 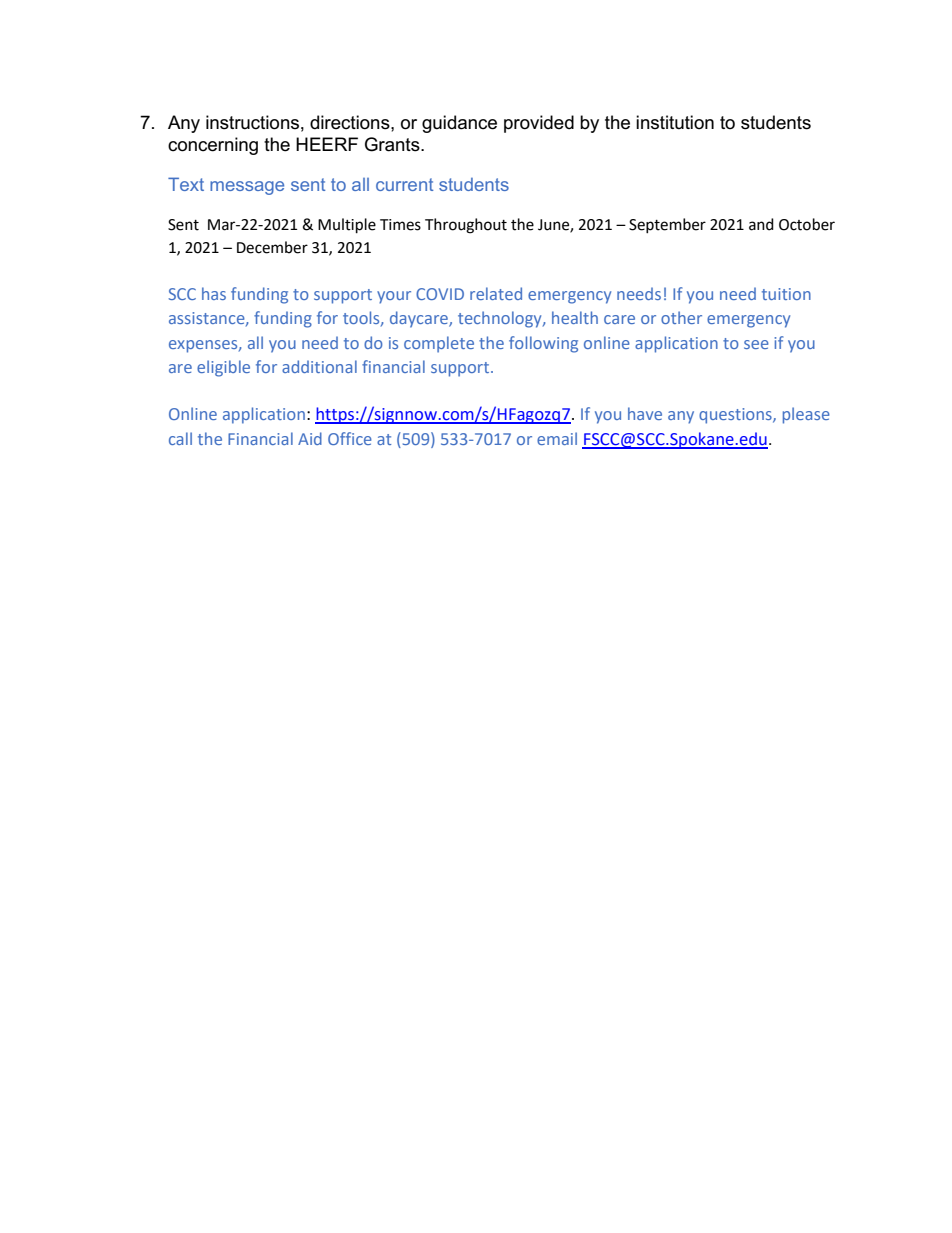 I want to click on message, so click(x=247, y=188).
